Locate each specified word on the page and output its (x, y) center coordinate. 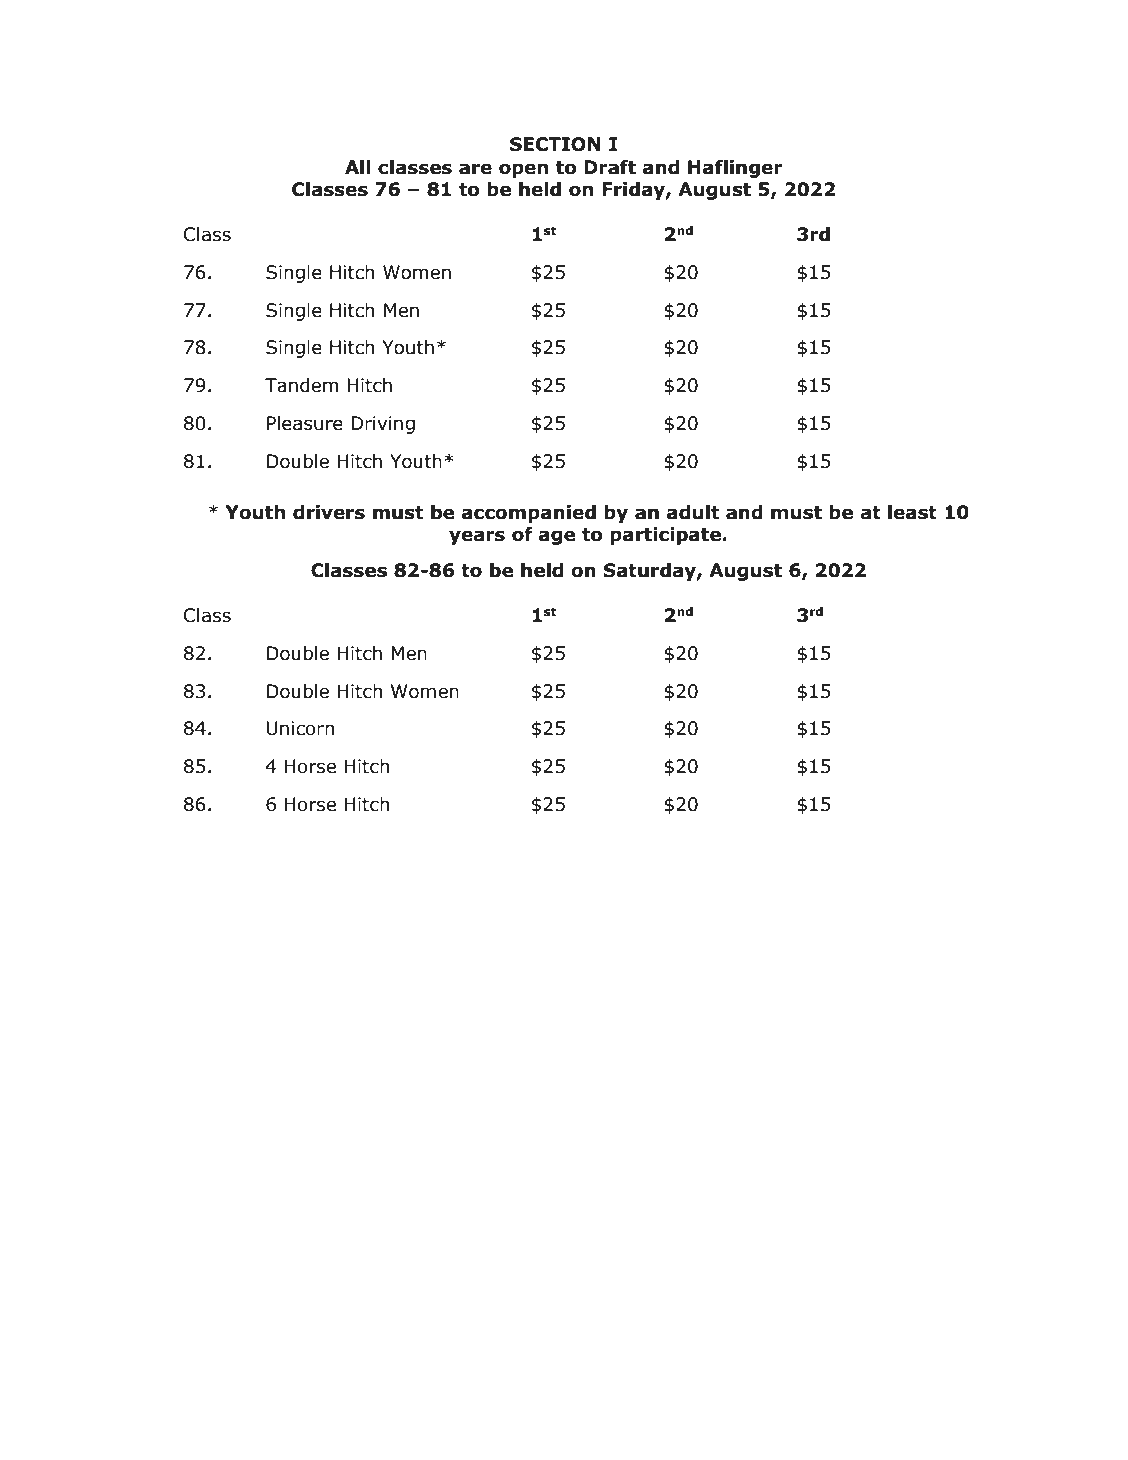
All (358, 167)
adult (693, 512)
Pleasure (305, 423)
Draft (610, 167)
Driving (383, 425)
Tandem (301, 385)
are (475, 169)
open (523, 170)
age (557, 537)
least (912, 512)
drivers (329, 512)
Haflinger (735, 169)
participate (665, 536)
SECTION (555, 144)
